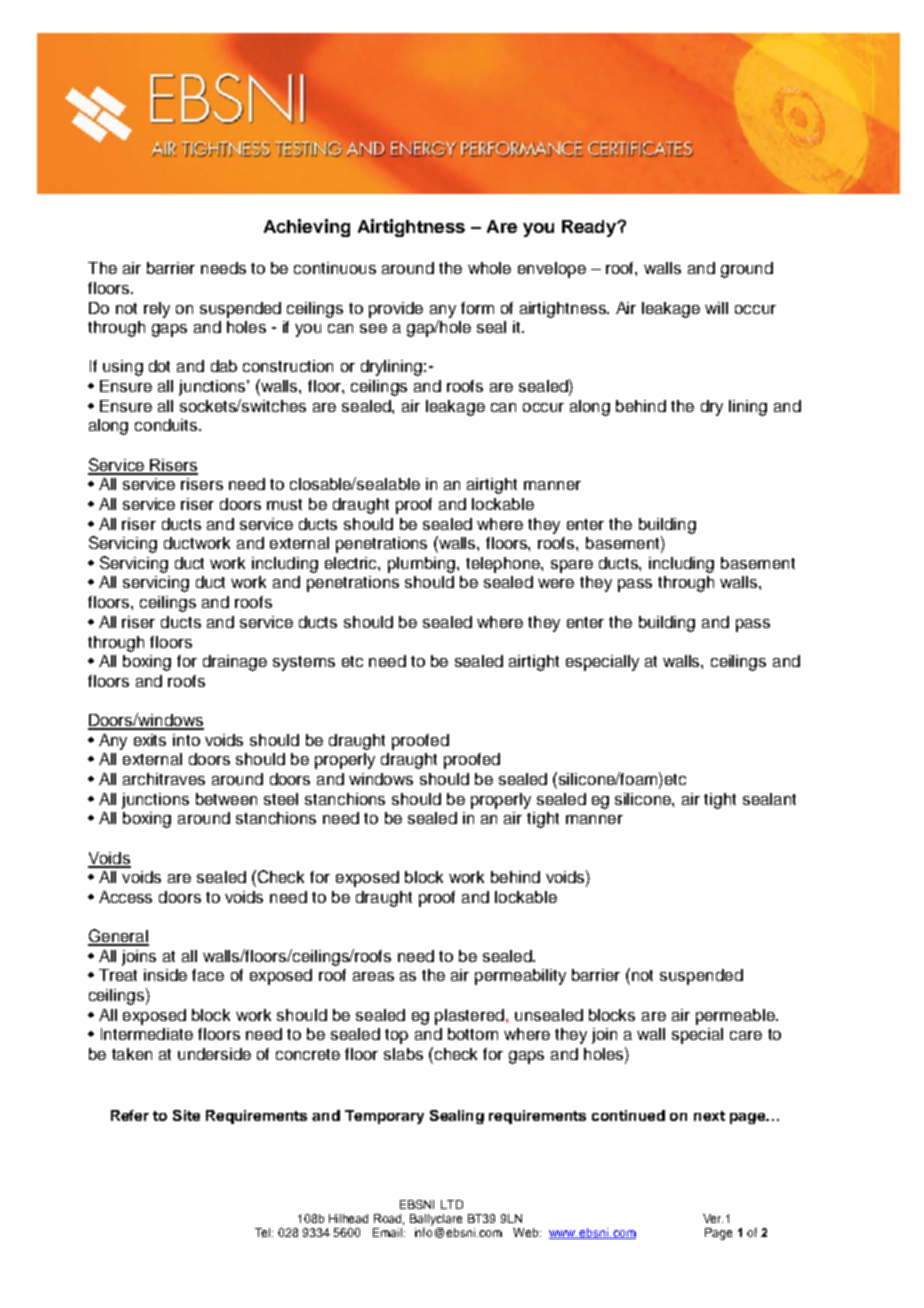 This image has width=924, height=1308. Describe the element at coordinates (304, 663) in the image. I see `systems` at that location.
